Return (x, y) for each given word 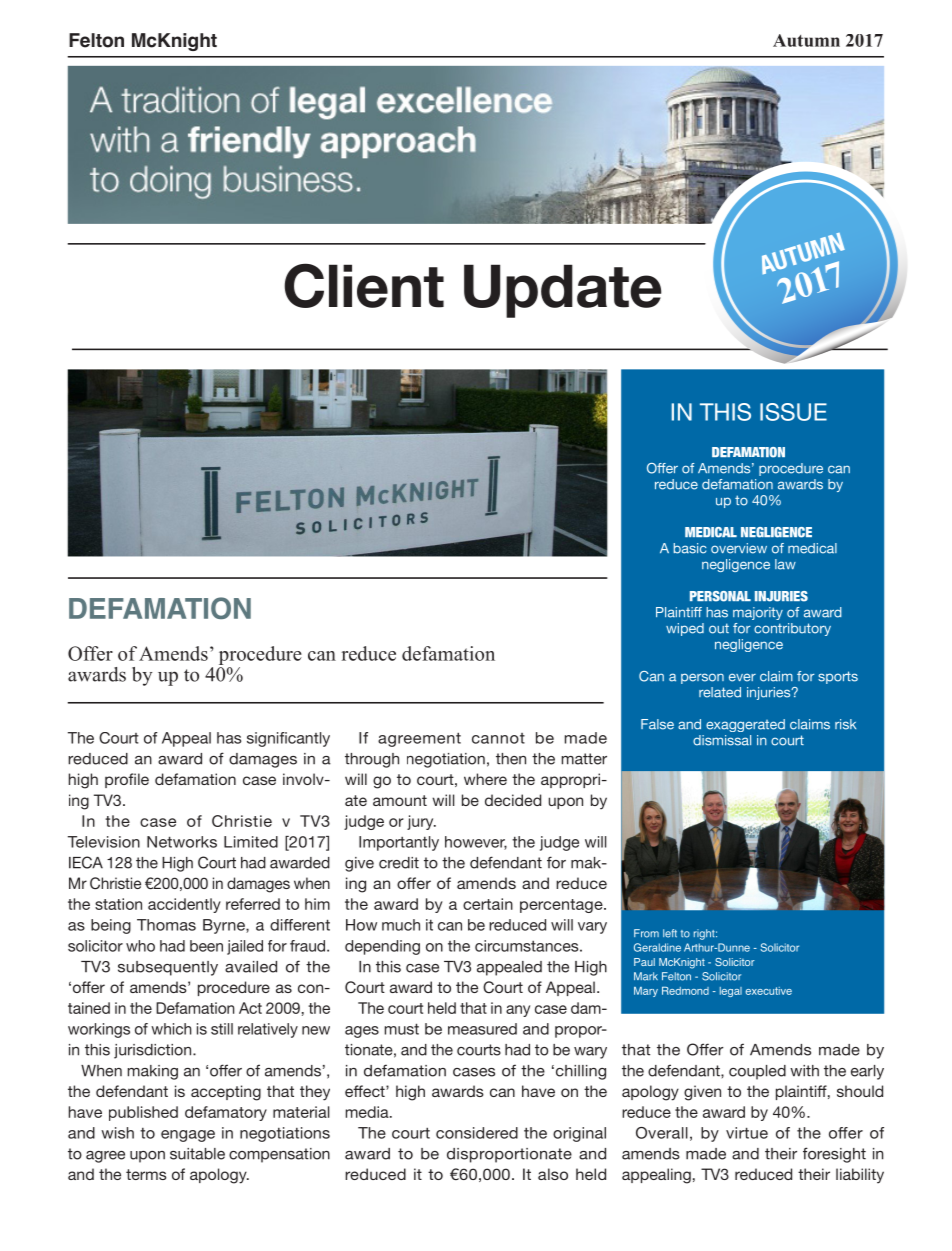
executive (768, 991)
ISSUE (793, 412)
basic (690, 548)
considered (477, 1133)
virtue (747, 1133)
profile (127, 780)
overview (739, 548)
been (206, 946)
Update (563, 291)
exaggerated (745, 725)
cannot (498, 738)
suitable (197, 1154)
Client (364, 285)
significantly (288, 739)
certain (488, 904)
